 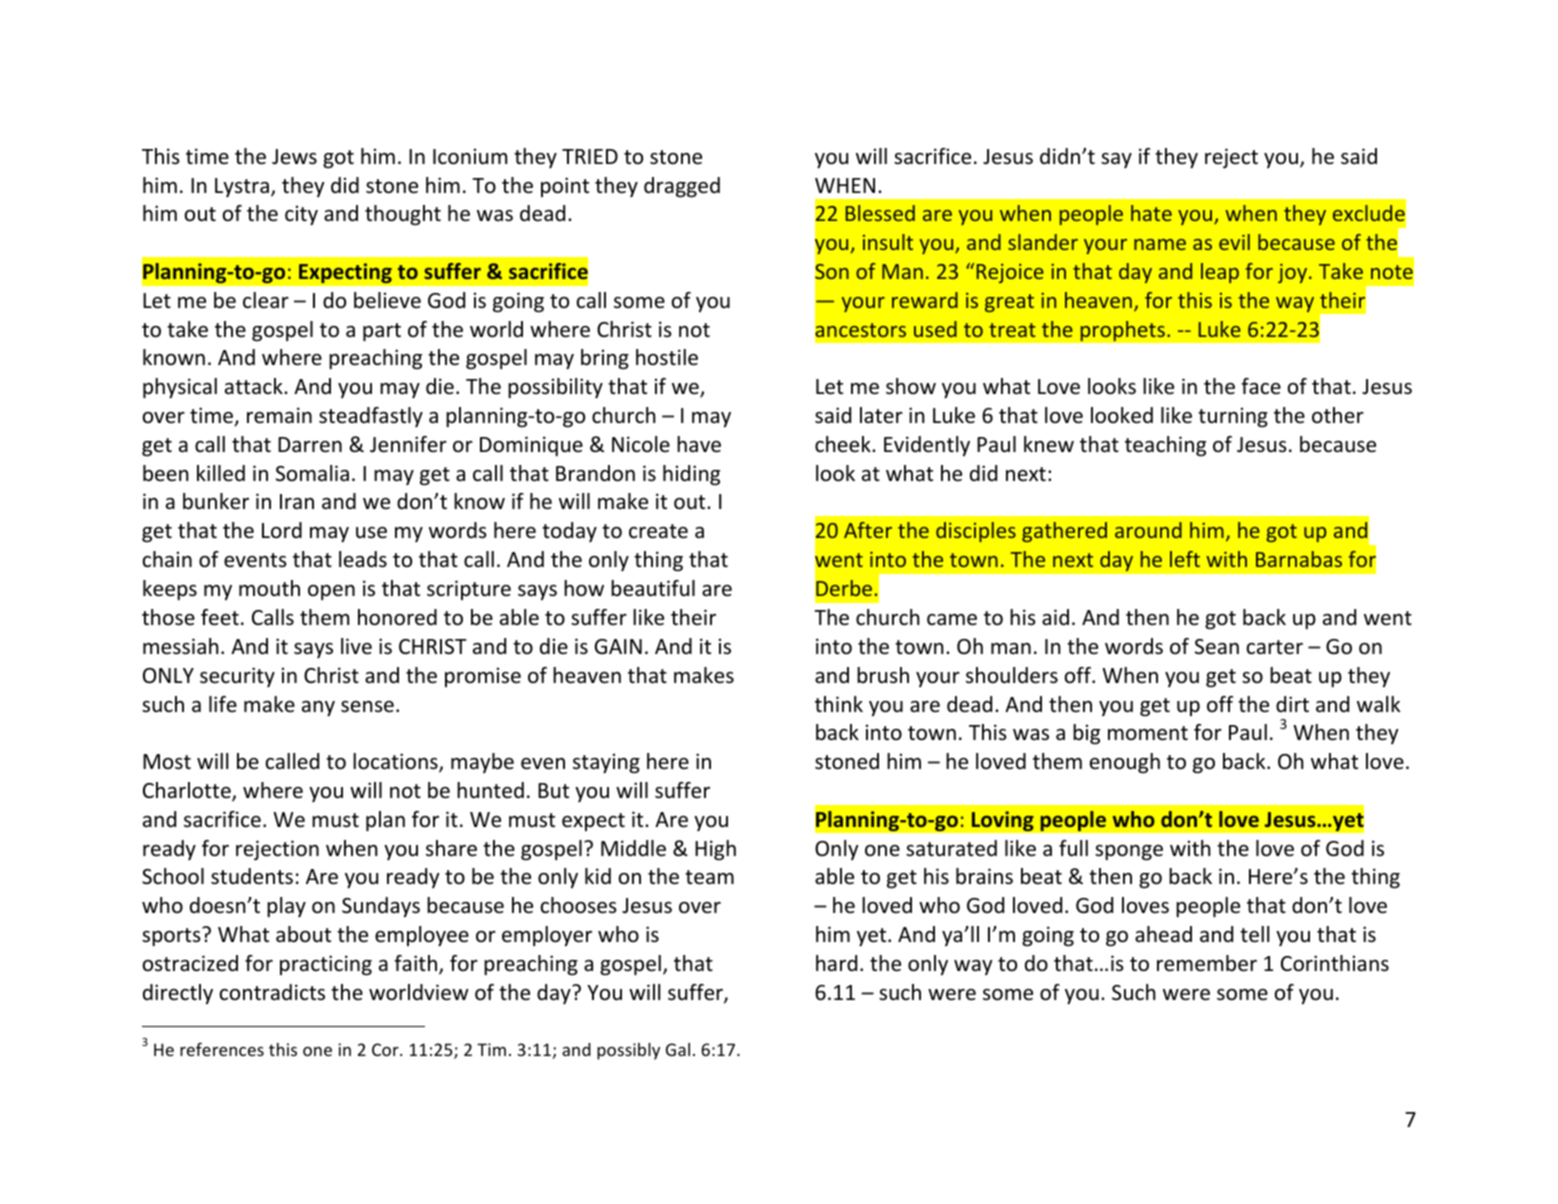 I want to click on remember, so click(x=1207, y=963).
